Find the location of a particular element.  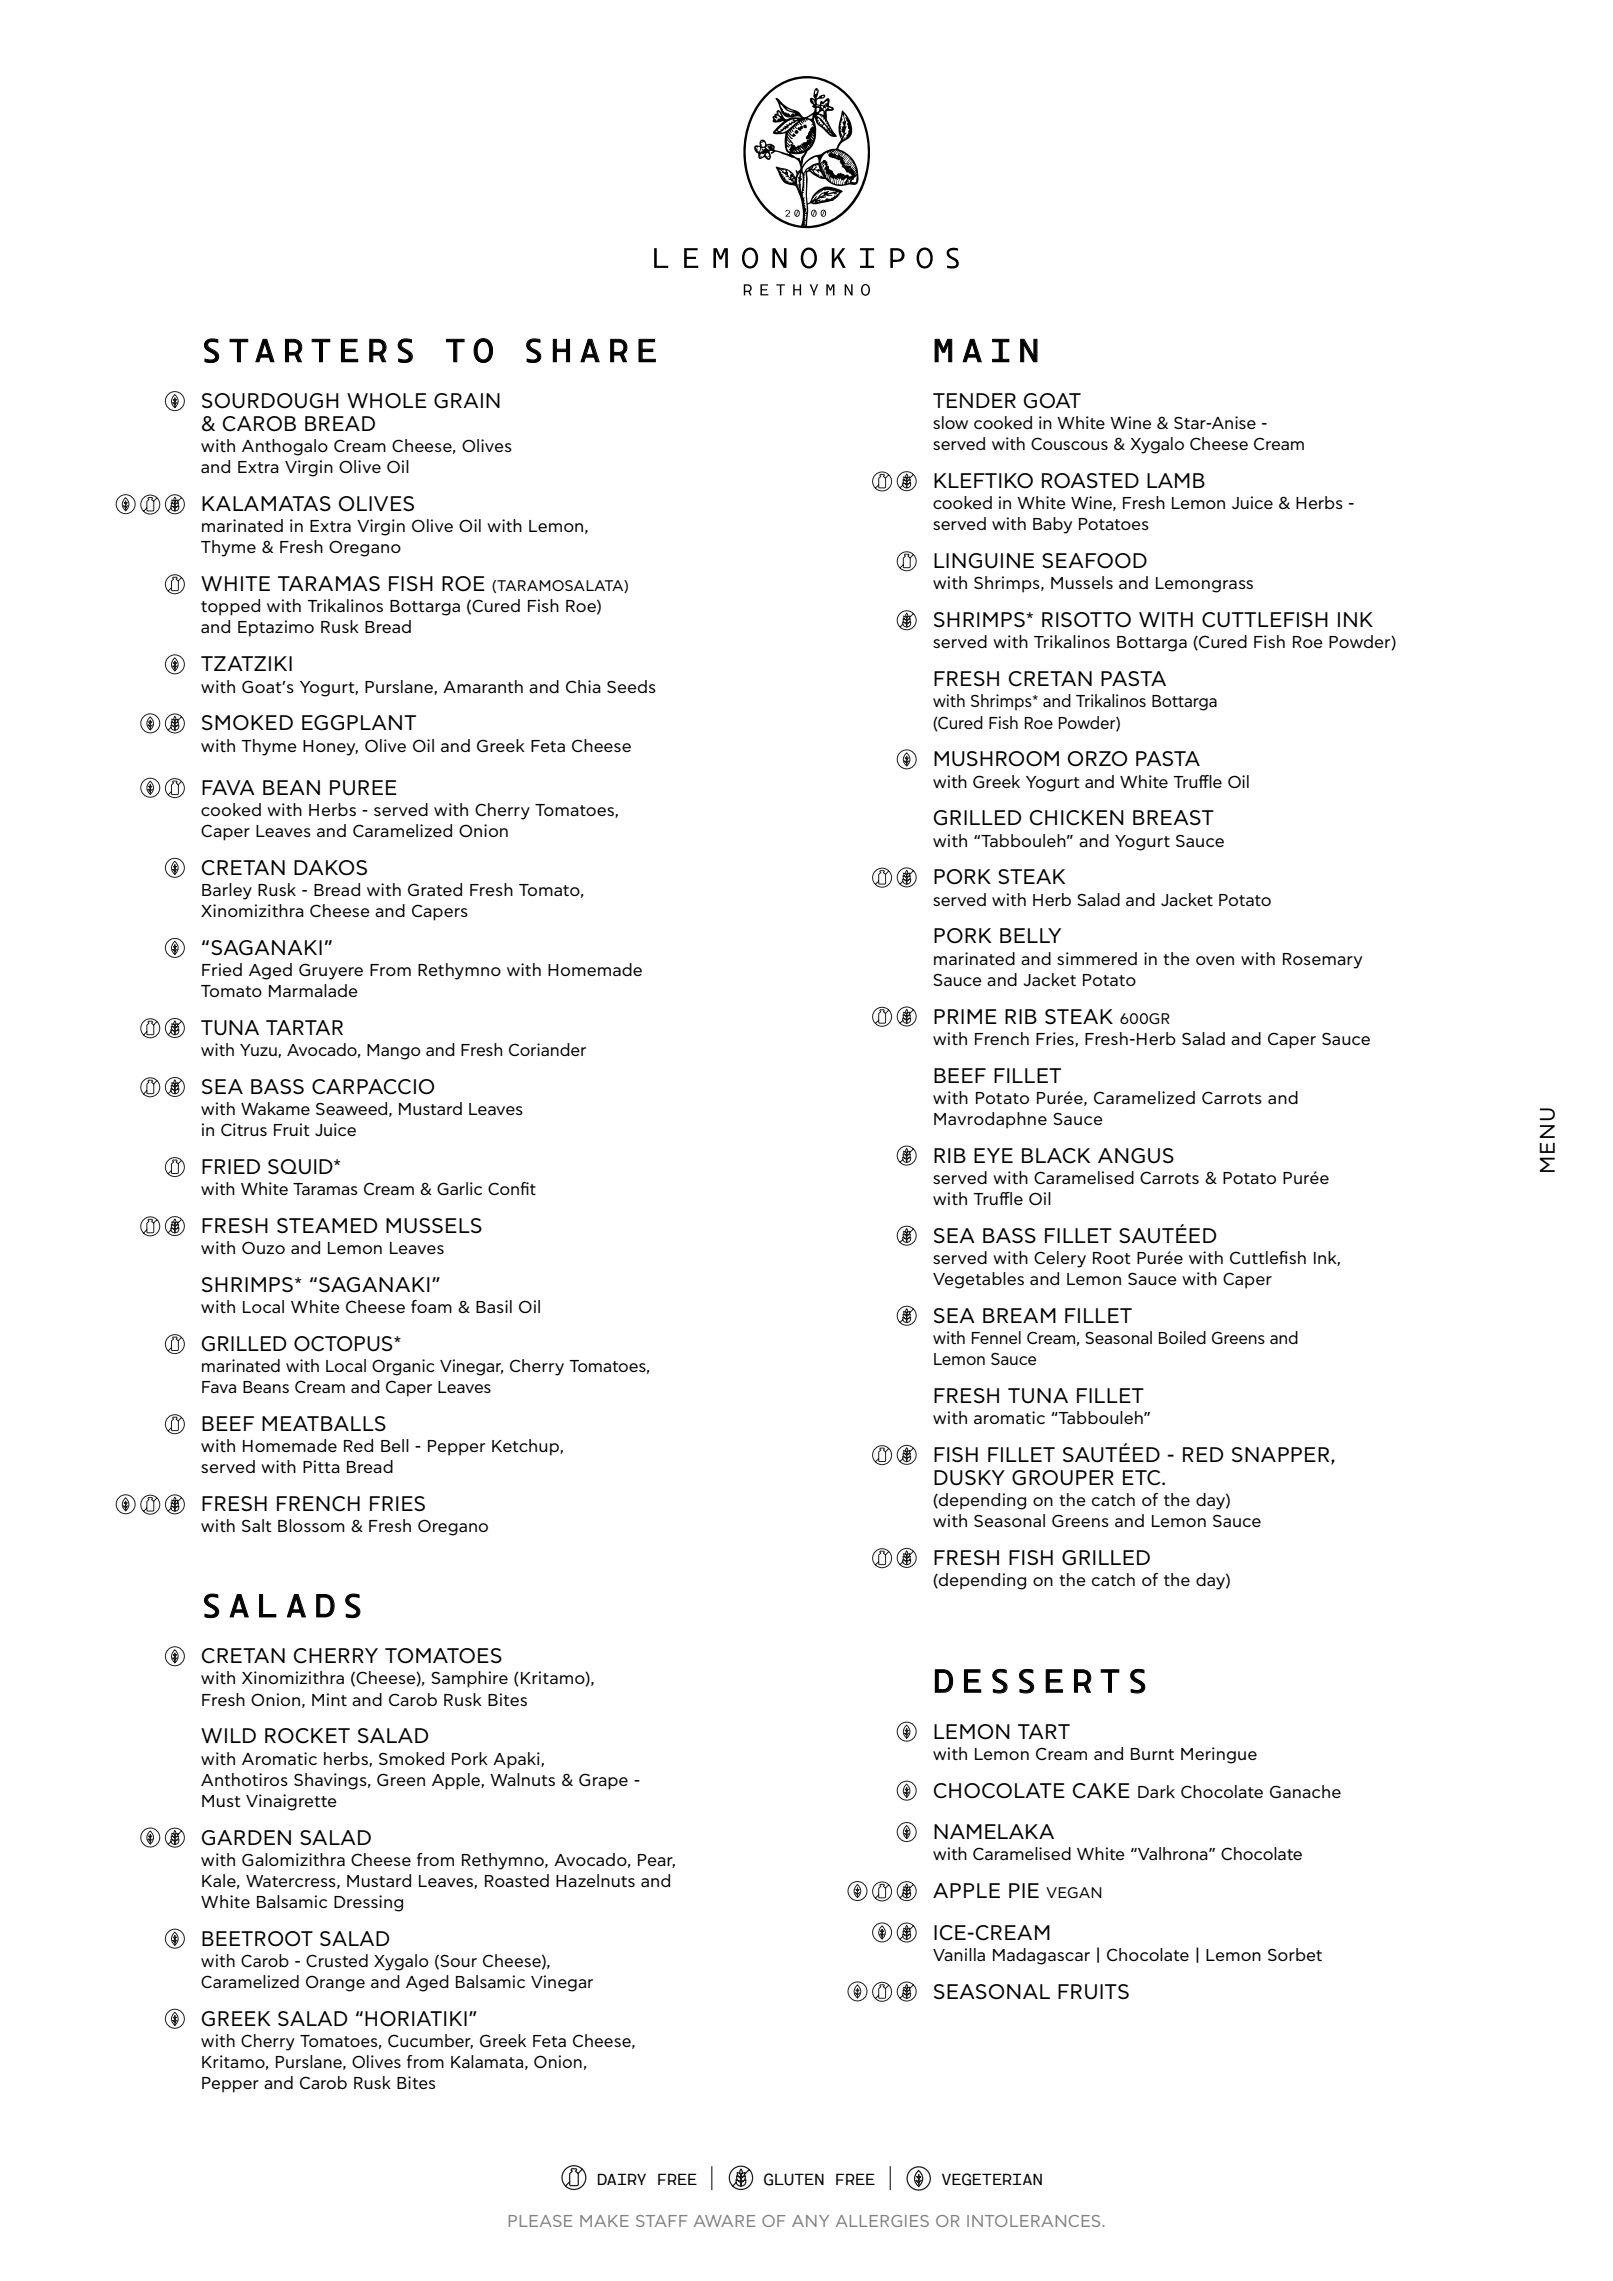

PRIME is located at coordinates (965, 1016).
